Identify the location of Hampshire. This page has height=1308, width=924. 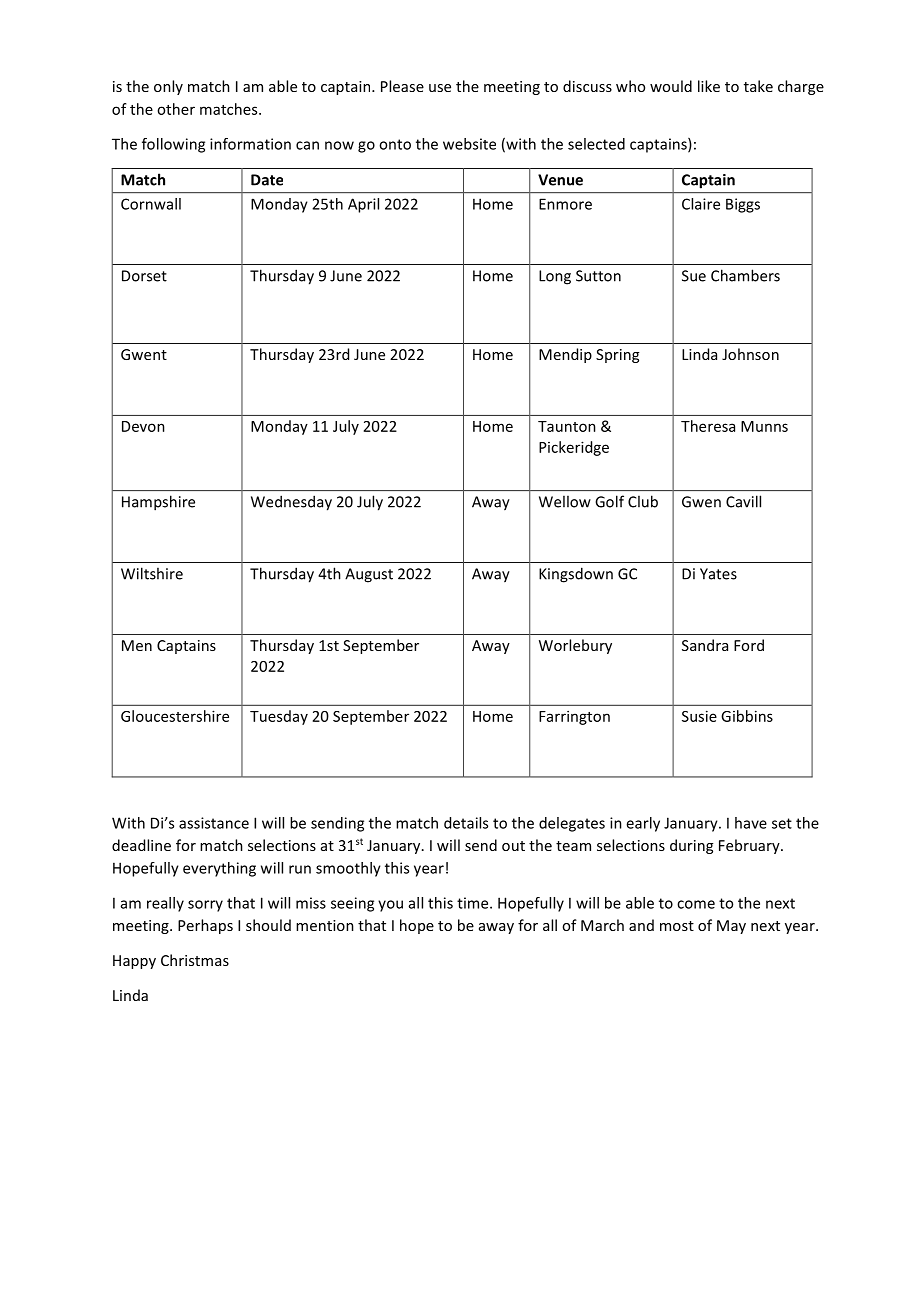
(158, 503).
